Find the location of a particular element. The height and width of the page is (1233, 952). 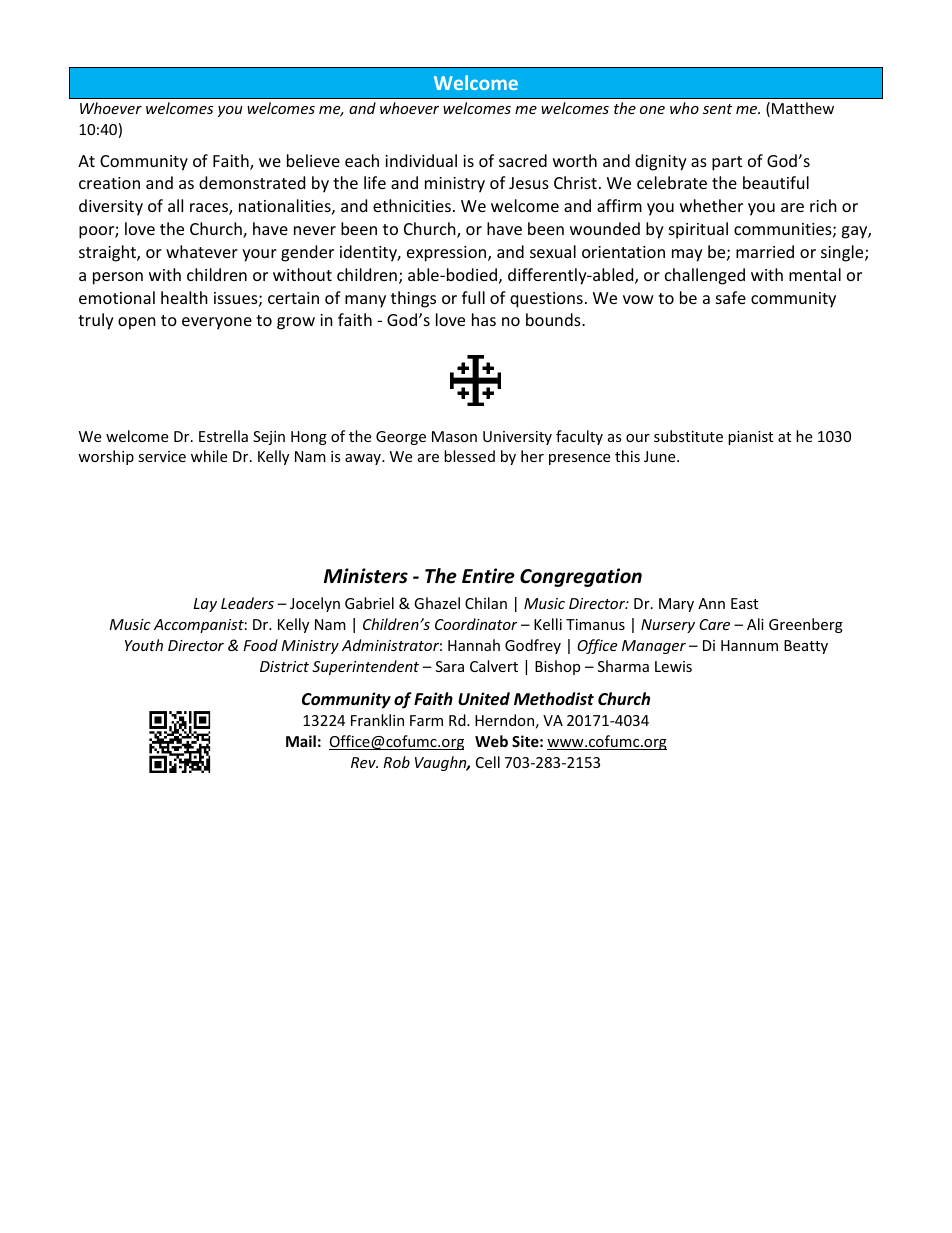

sent is located at coordinates (717, 109).
